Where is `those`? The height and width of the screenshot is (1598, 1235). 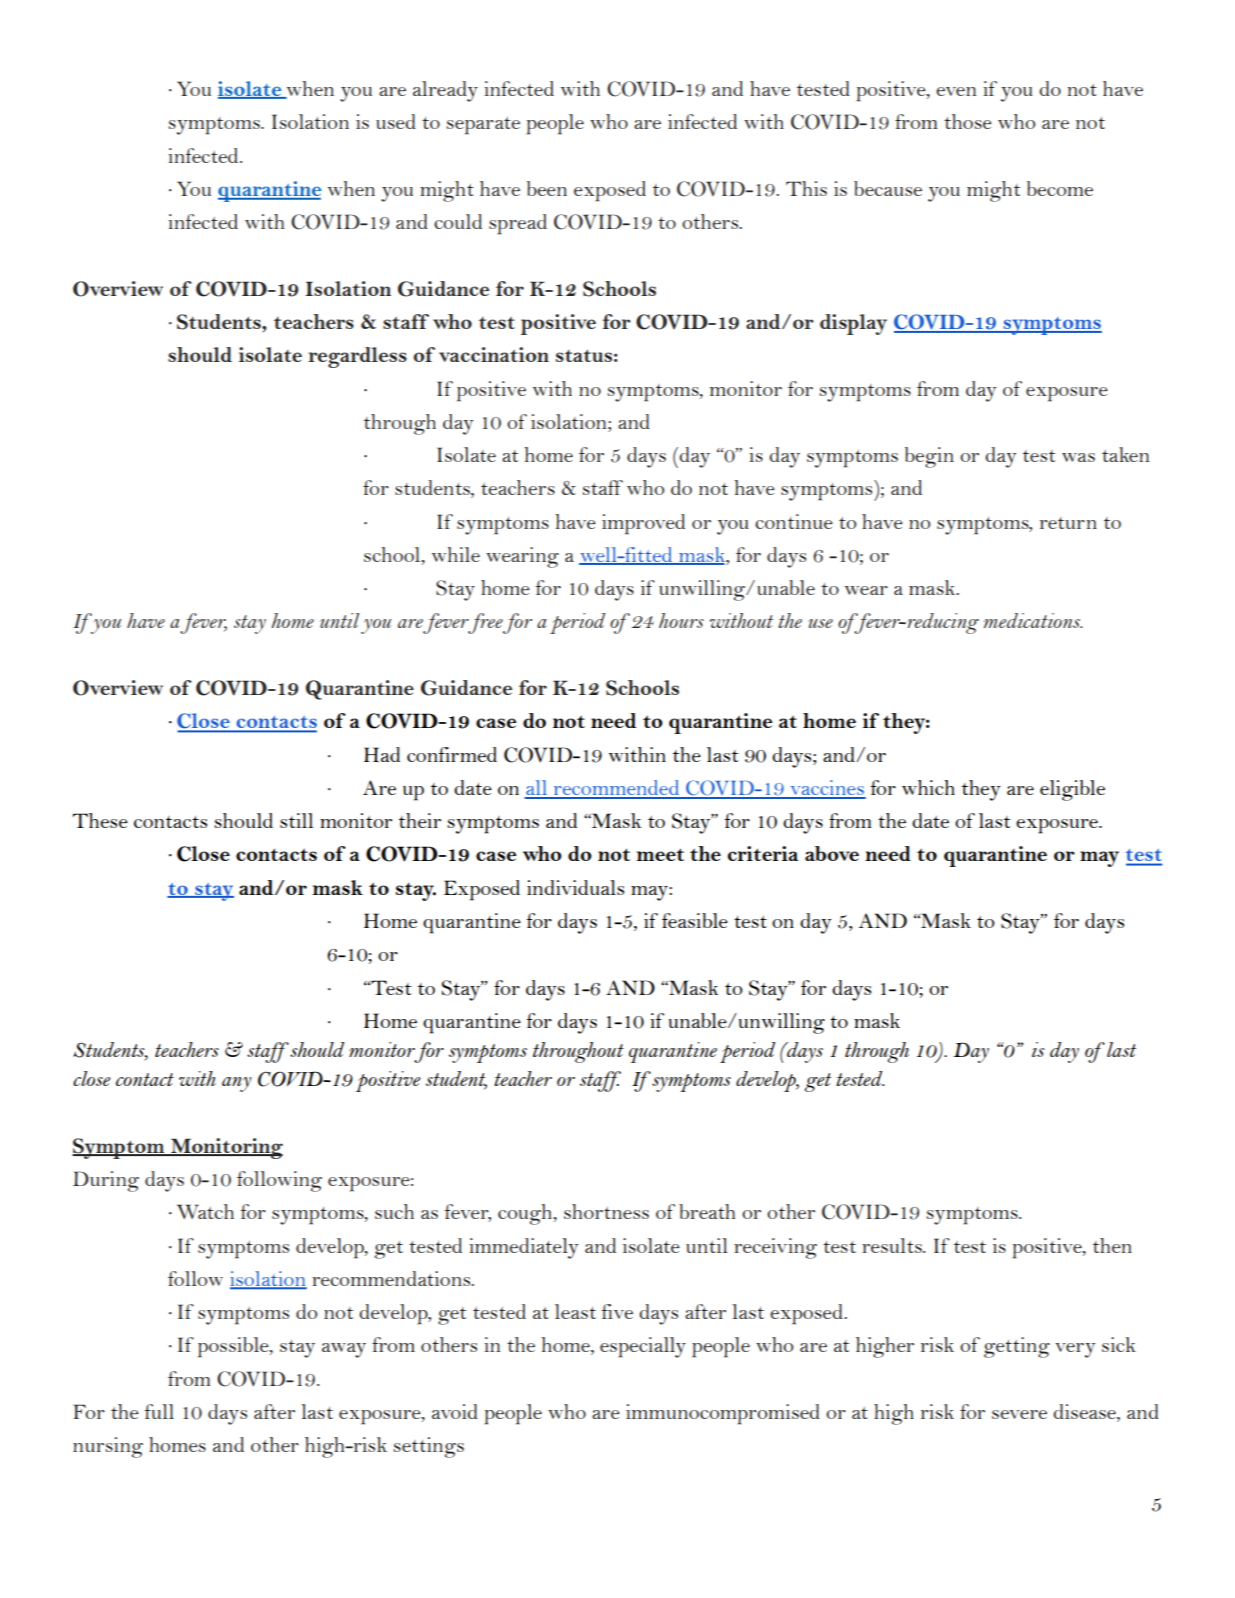 those is located at coordinates (968, 121).
